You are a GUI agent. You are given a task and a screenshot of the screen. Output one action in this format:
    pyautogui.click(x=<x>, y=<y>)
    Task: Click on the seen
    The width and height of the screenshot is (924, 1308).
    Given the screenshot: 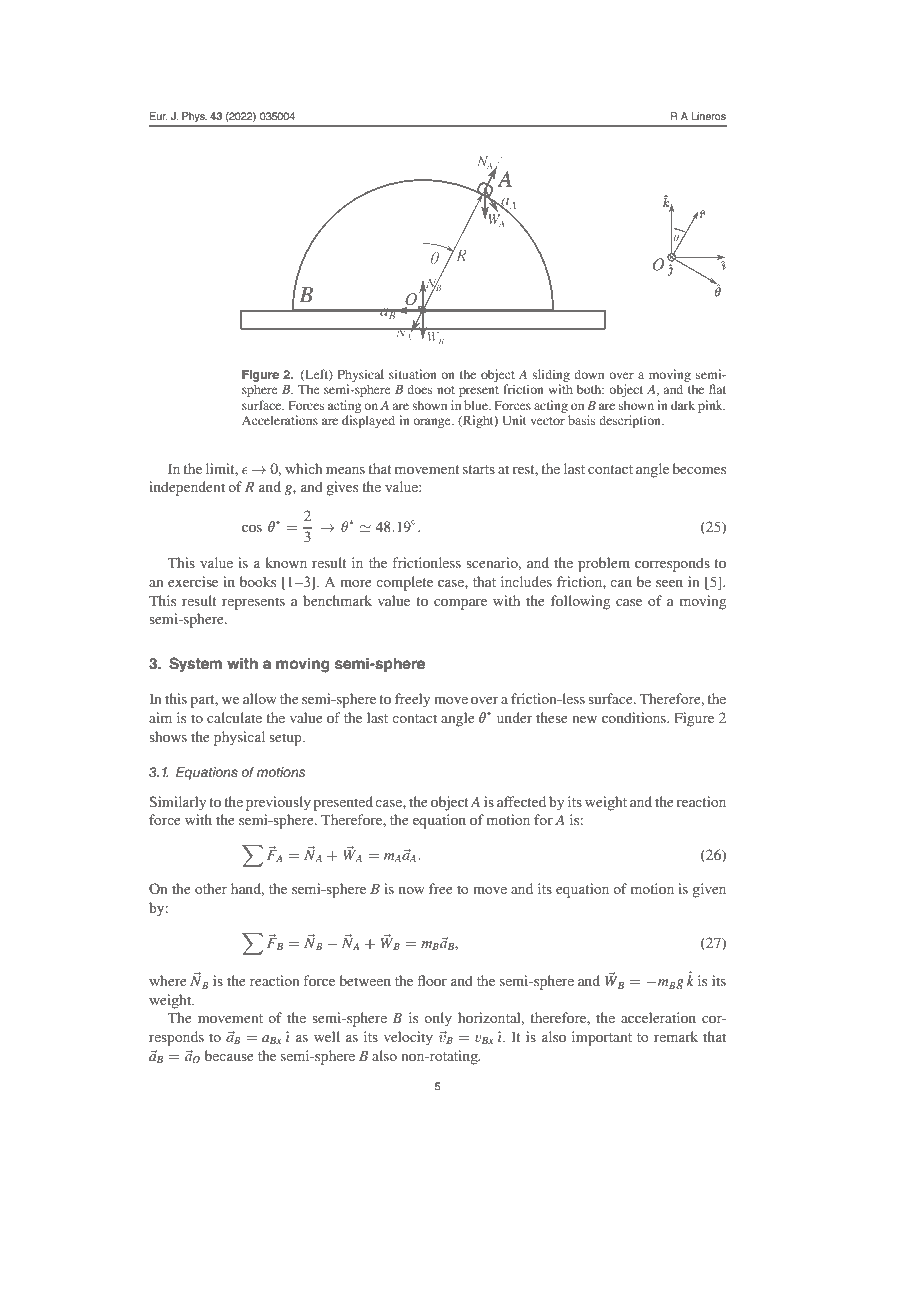 What is the action you would take?
    pyautogui.click(x=669, y=583)
